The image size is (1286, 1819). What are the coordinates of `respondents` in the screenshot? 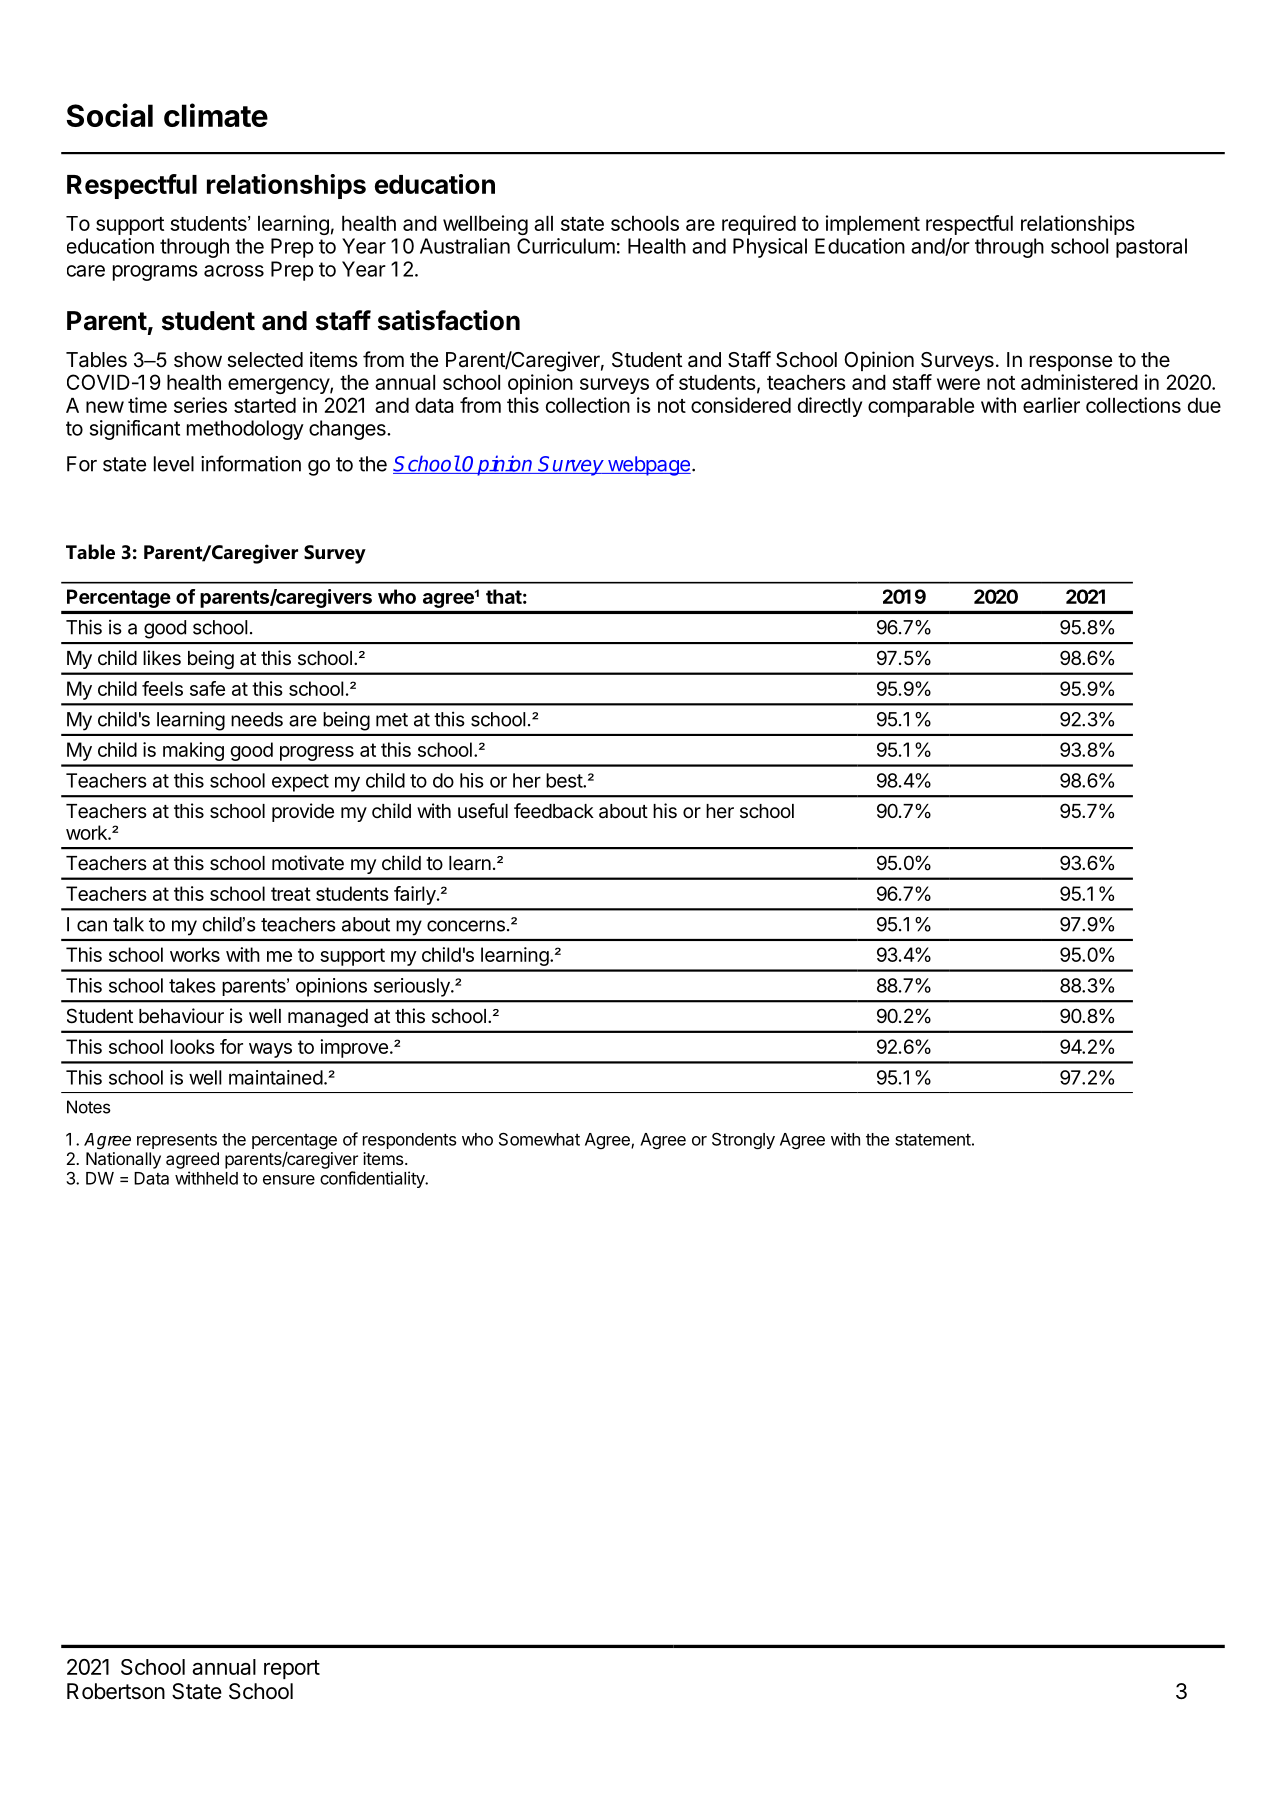 It's located at (410, 1141).
